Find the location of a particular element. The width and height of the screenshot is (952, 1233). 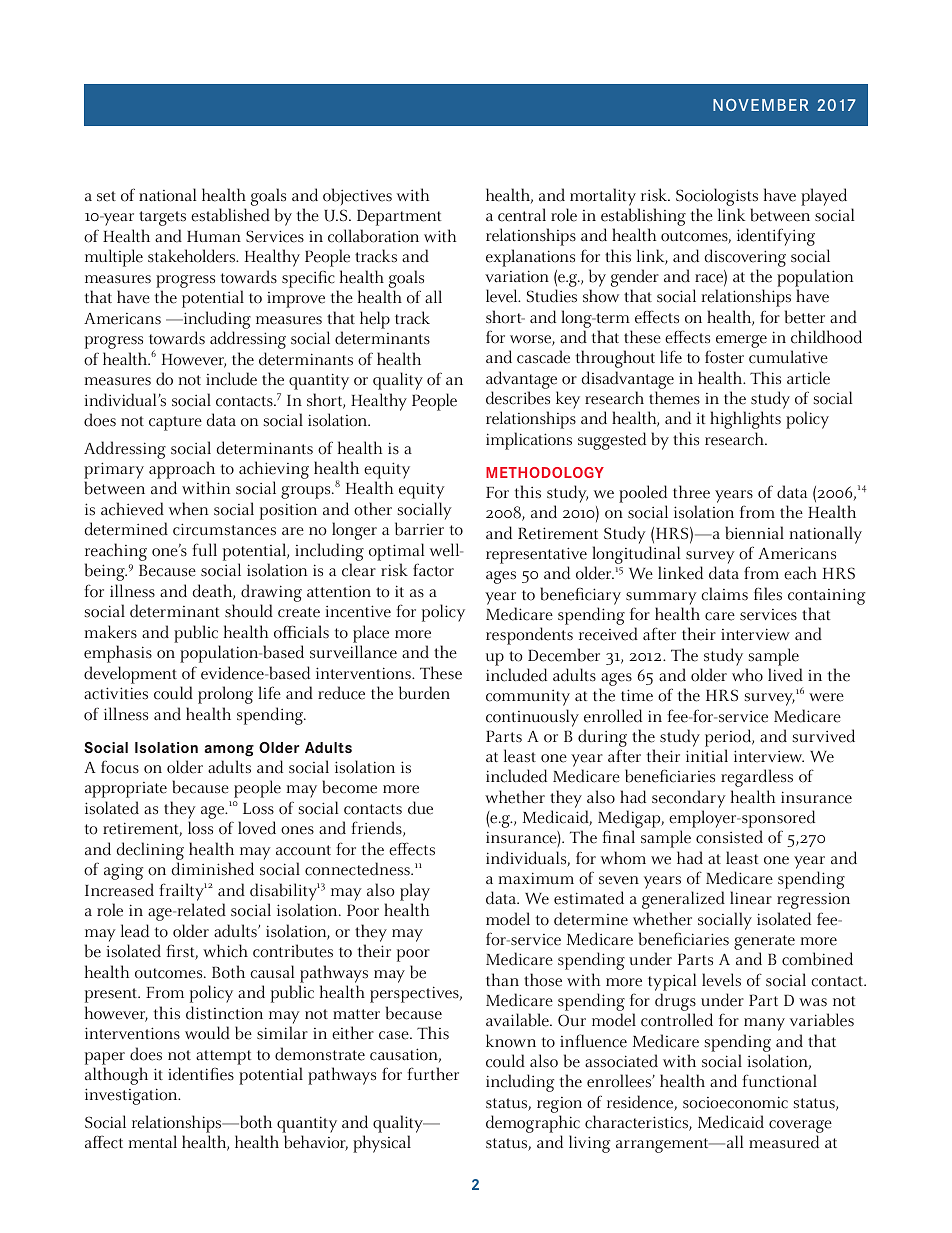

which is located at coordinates (225, 951).
